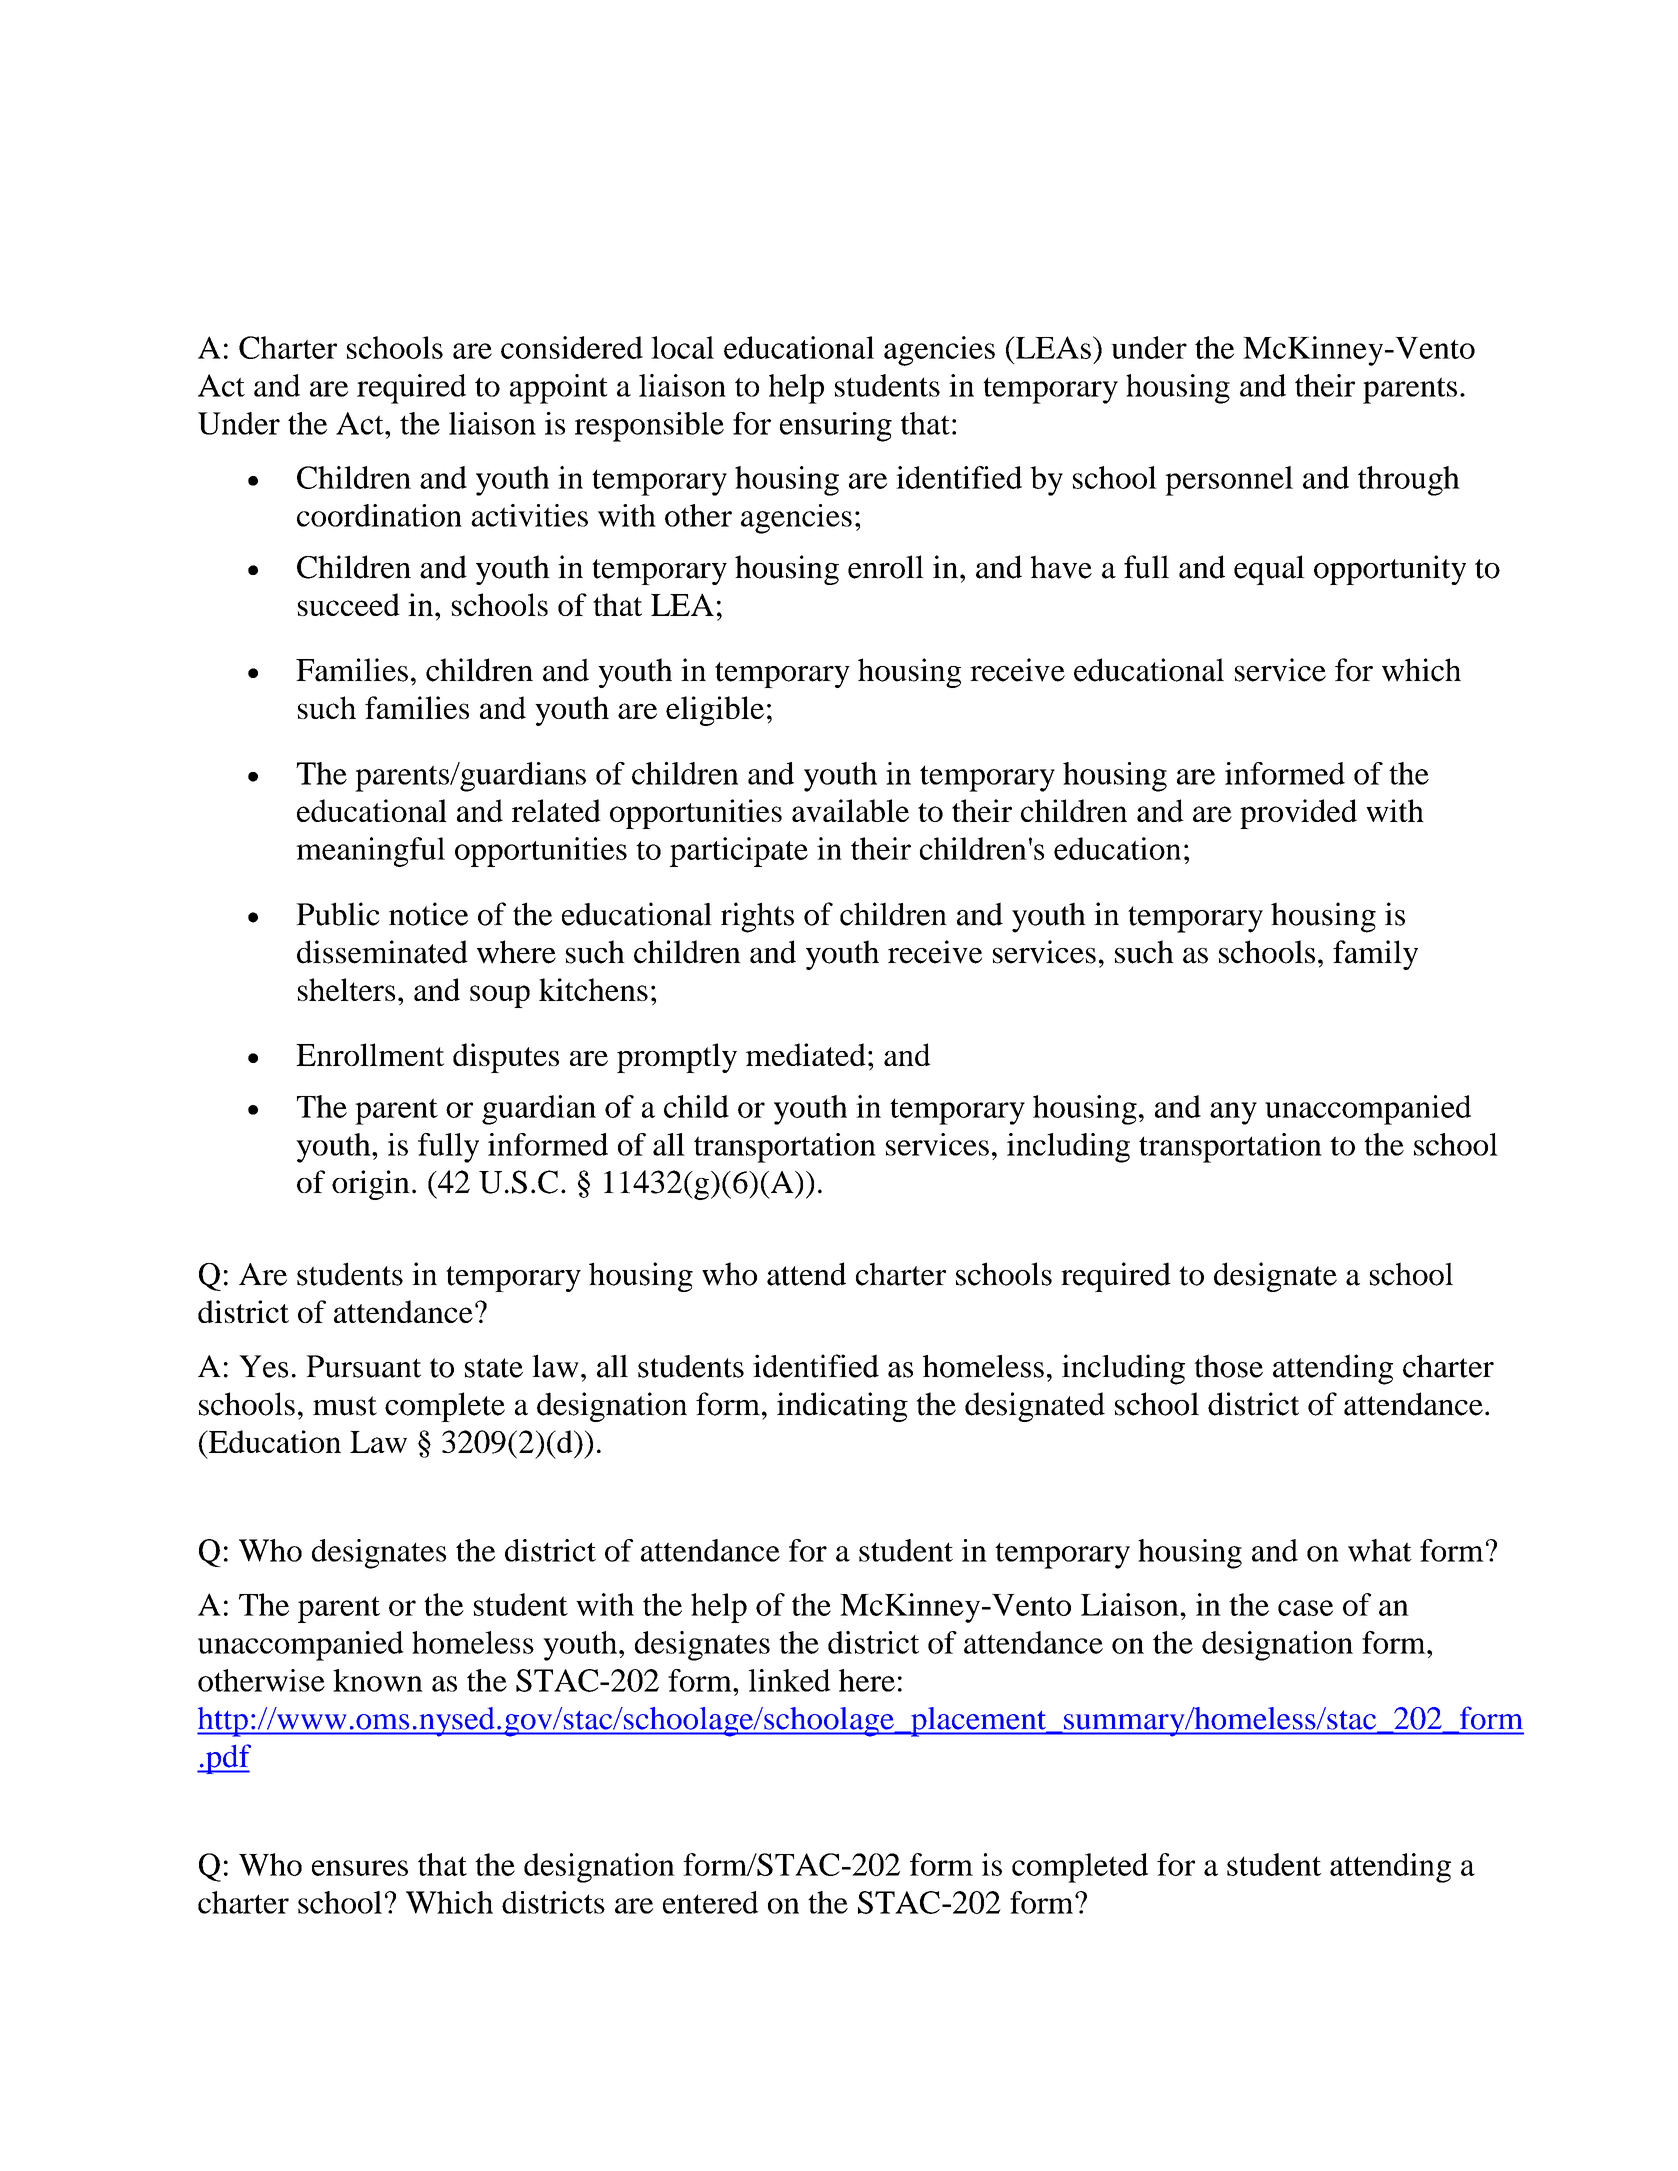 The image size is (1678, 2171). I want to click on coordination, so click(379, 515).
